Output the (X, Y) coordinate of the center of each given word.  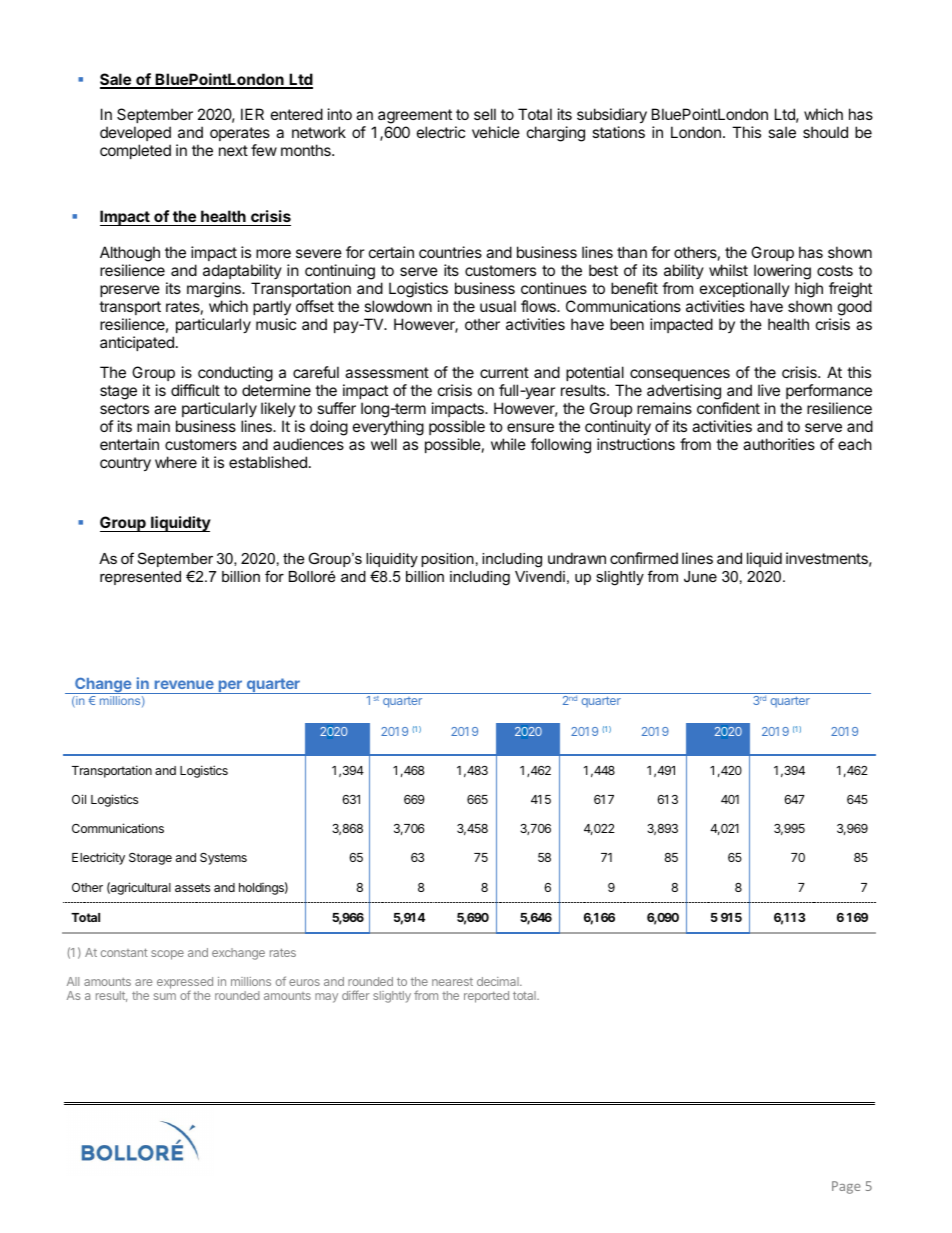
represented (140, 578)
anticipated (137, 343)
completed (135, 151)
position (447, 560)
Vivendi (540, 576)
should (825, 132)
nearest (452, 982)
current (504, 372)
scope (167, 955)
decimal (499, 981)
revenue (184, 684)
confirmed (644, 558)
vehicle (496, 132)
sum (165, 996)
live (769, 390)
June (700, 576)
